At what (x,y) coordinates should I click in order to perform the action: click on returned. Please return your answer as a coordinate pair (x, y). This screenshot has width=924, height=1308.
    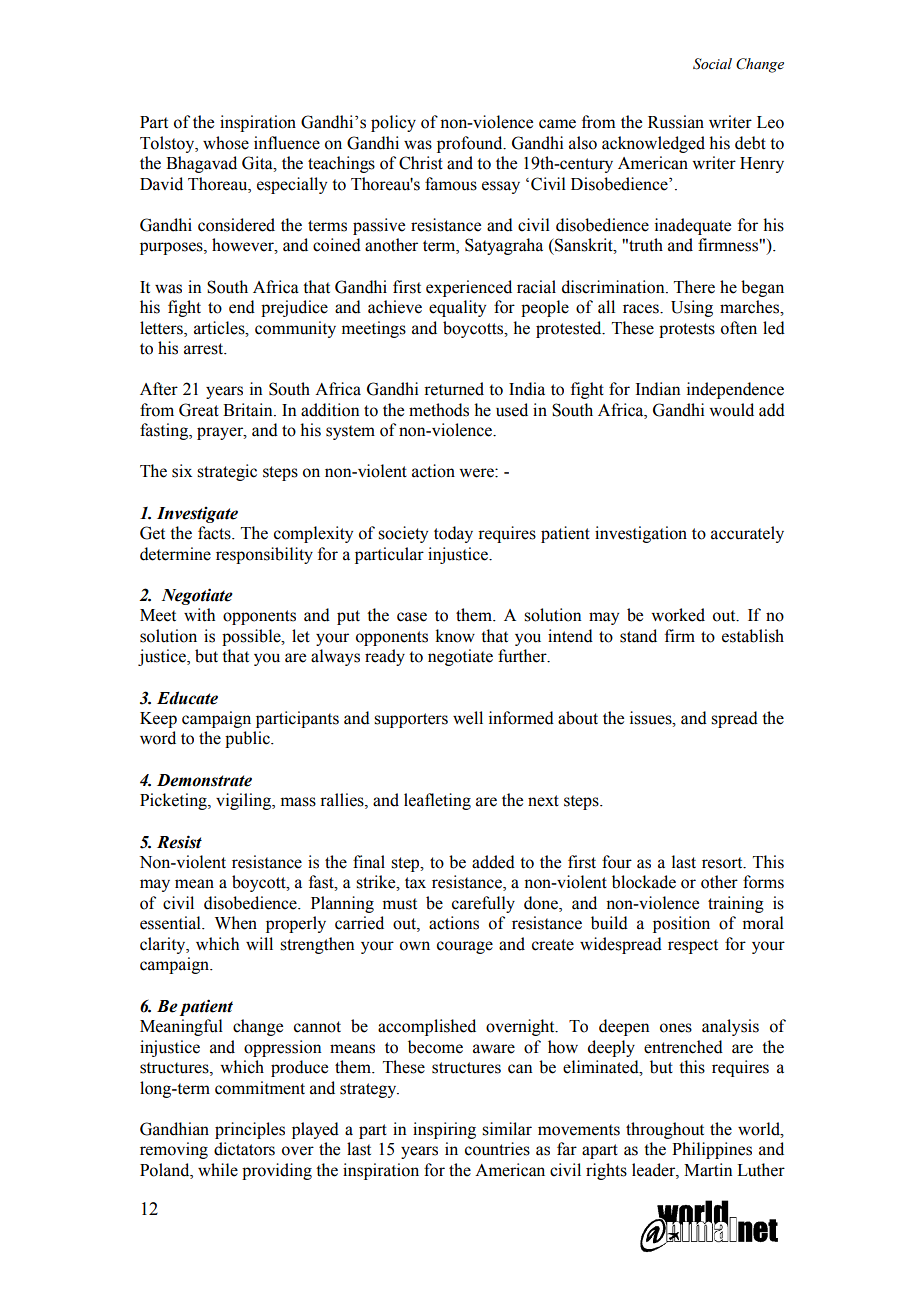
    Looking at the image, I should click on (454, 389).
